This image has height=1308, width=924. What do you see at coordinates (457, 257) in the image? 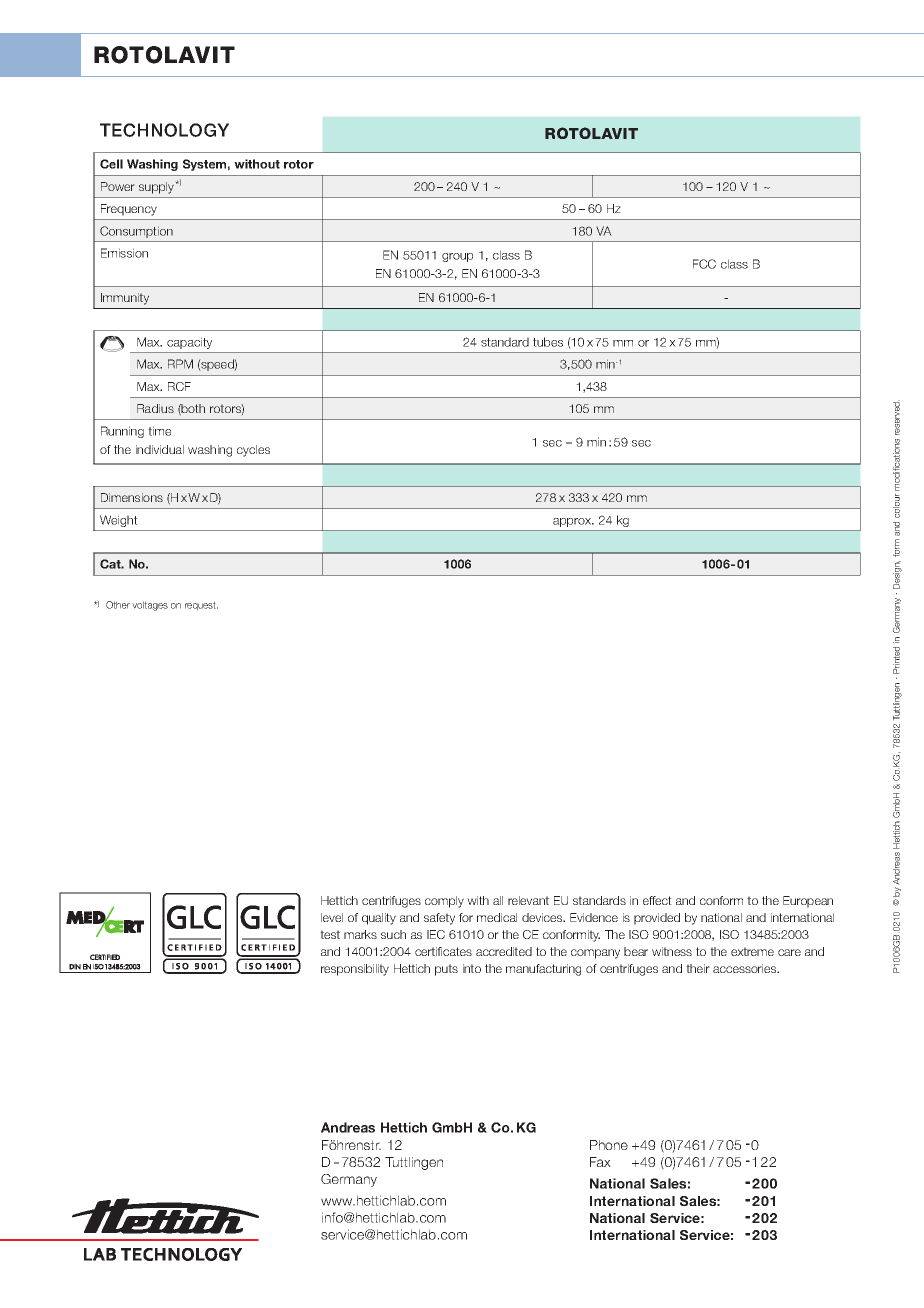
I see `group` at bounding box center [457, 257].
